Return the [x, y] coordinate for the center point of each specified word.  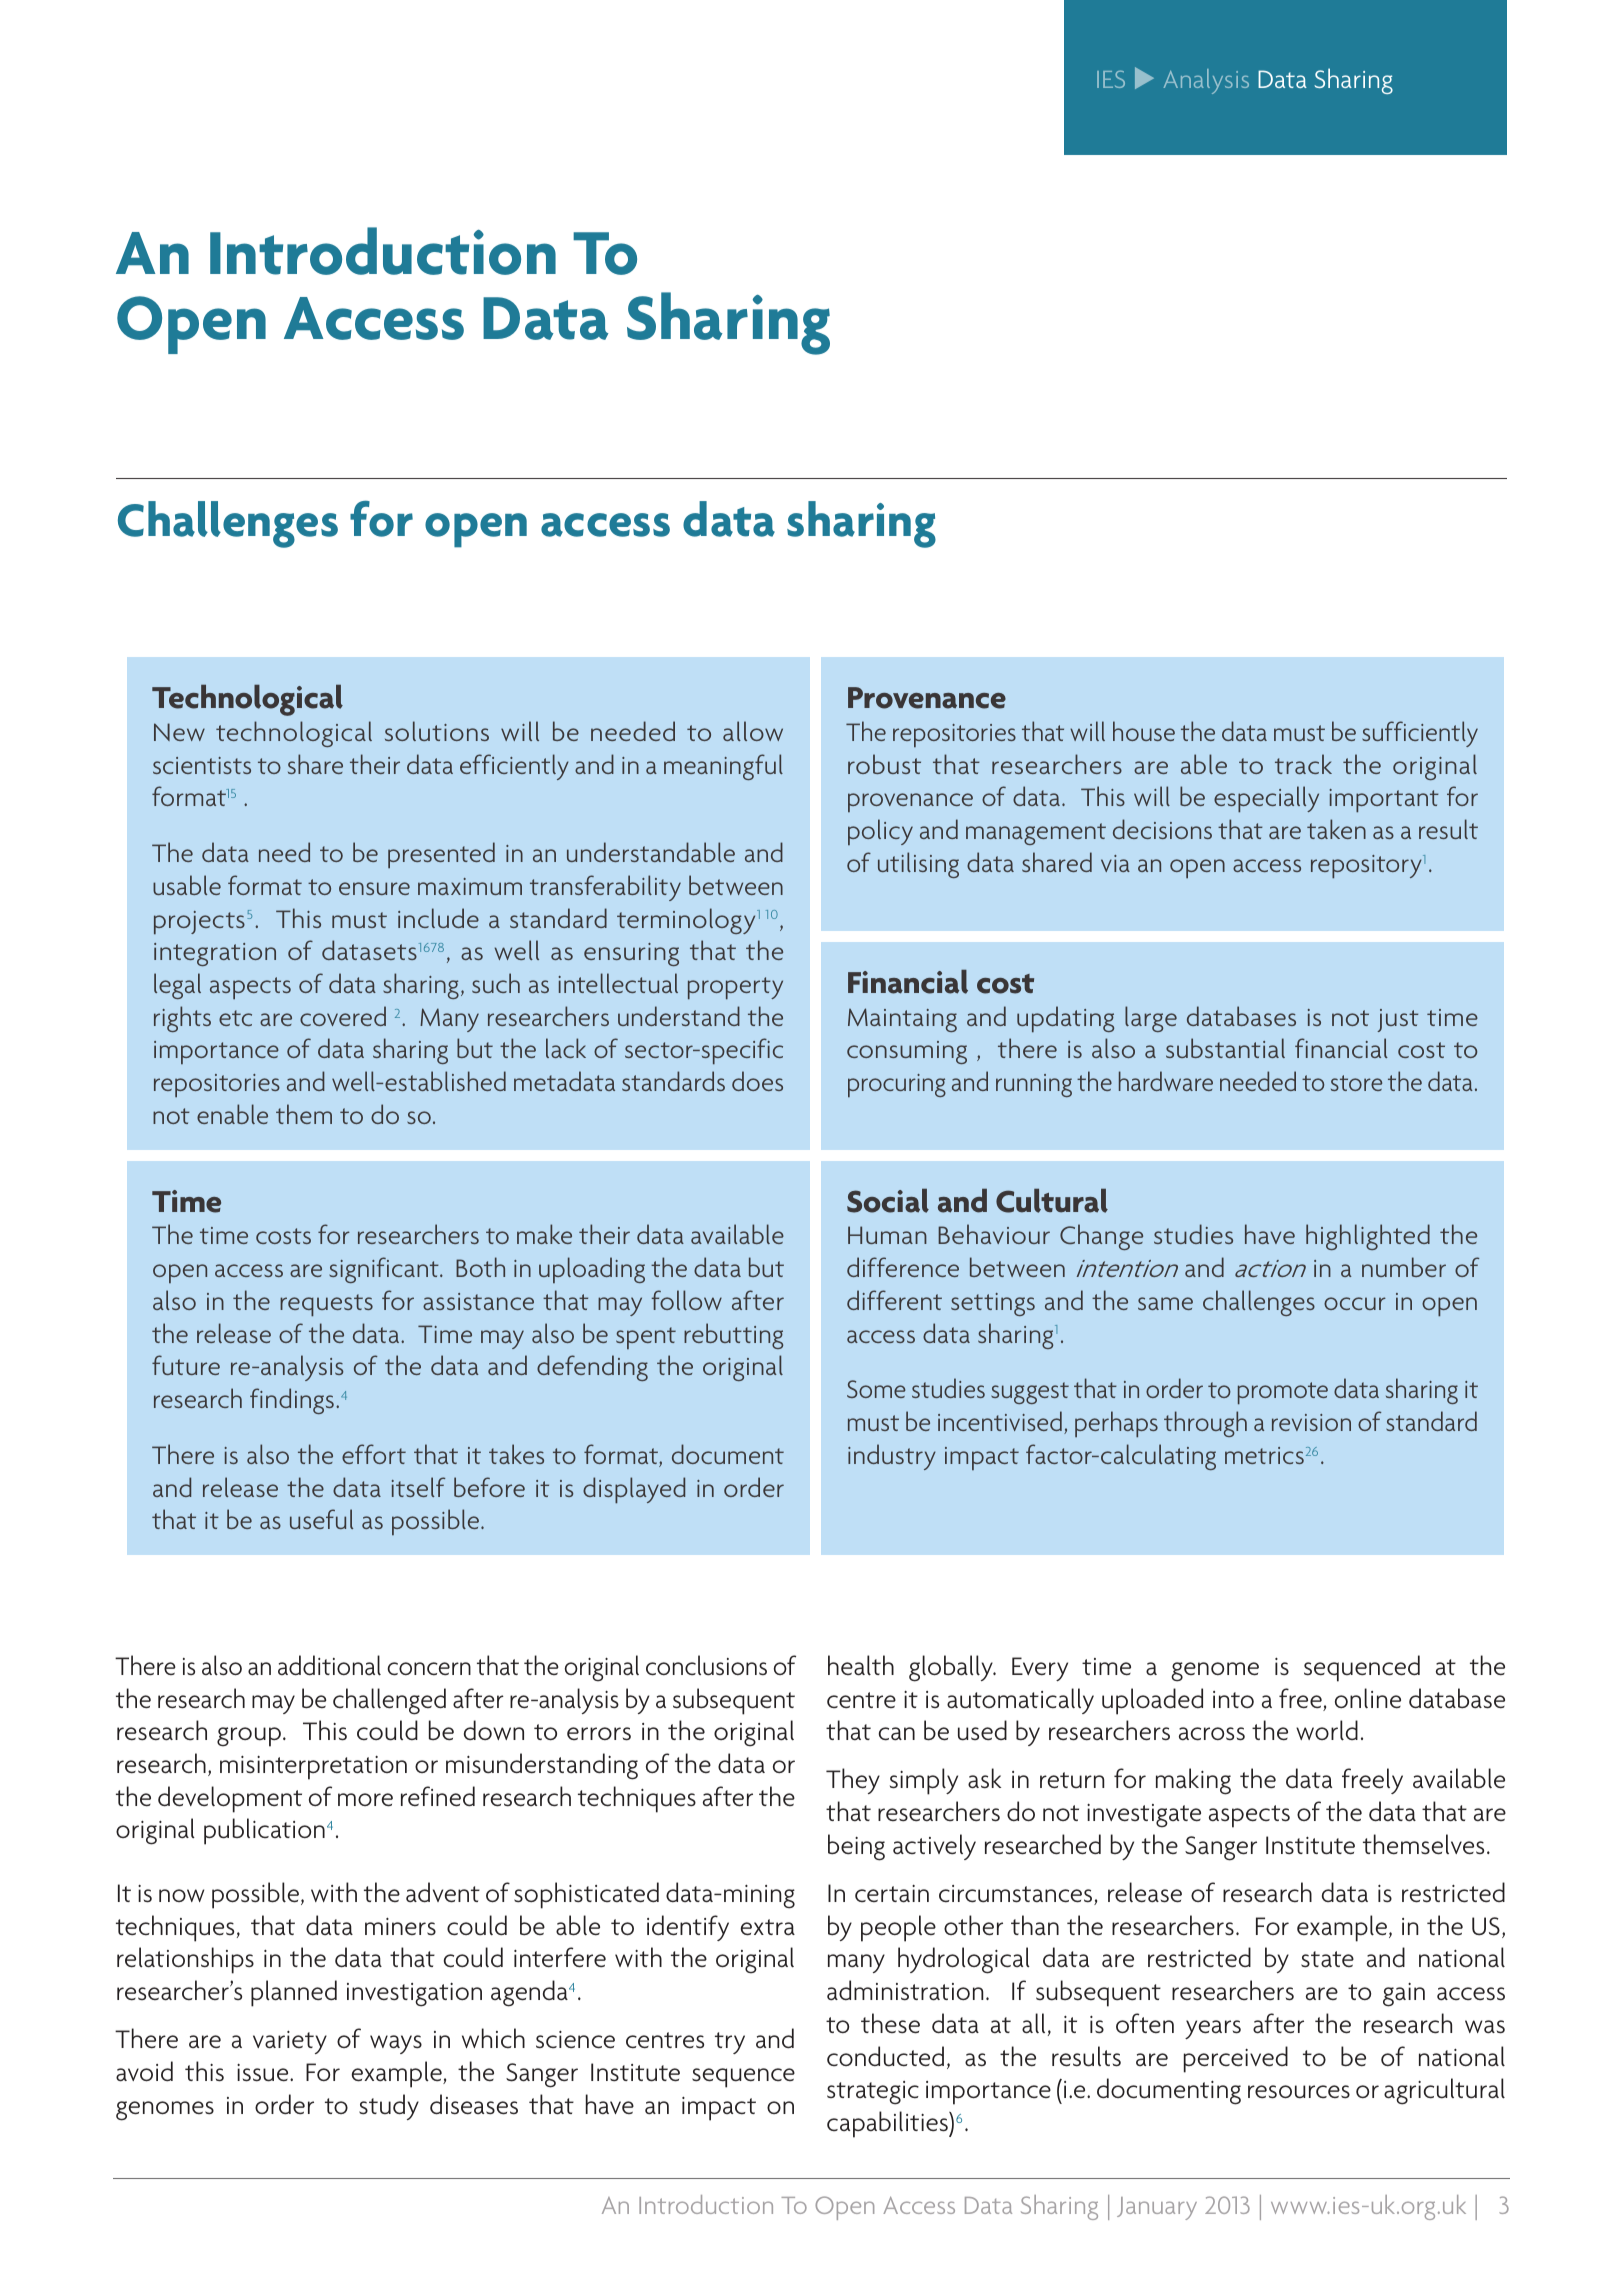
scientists [202, 765]
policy [880, 832]
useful [321, 1519]
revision [1311, 1422]
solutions [437, 731]
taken [1336, 829]
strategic [873, 2093]
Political [1140, 78]
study [389, 2107]
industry [892, 1457]
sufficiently [1420, 734]
